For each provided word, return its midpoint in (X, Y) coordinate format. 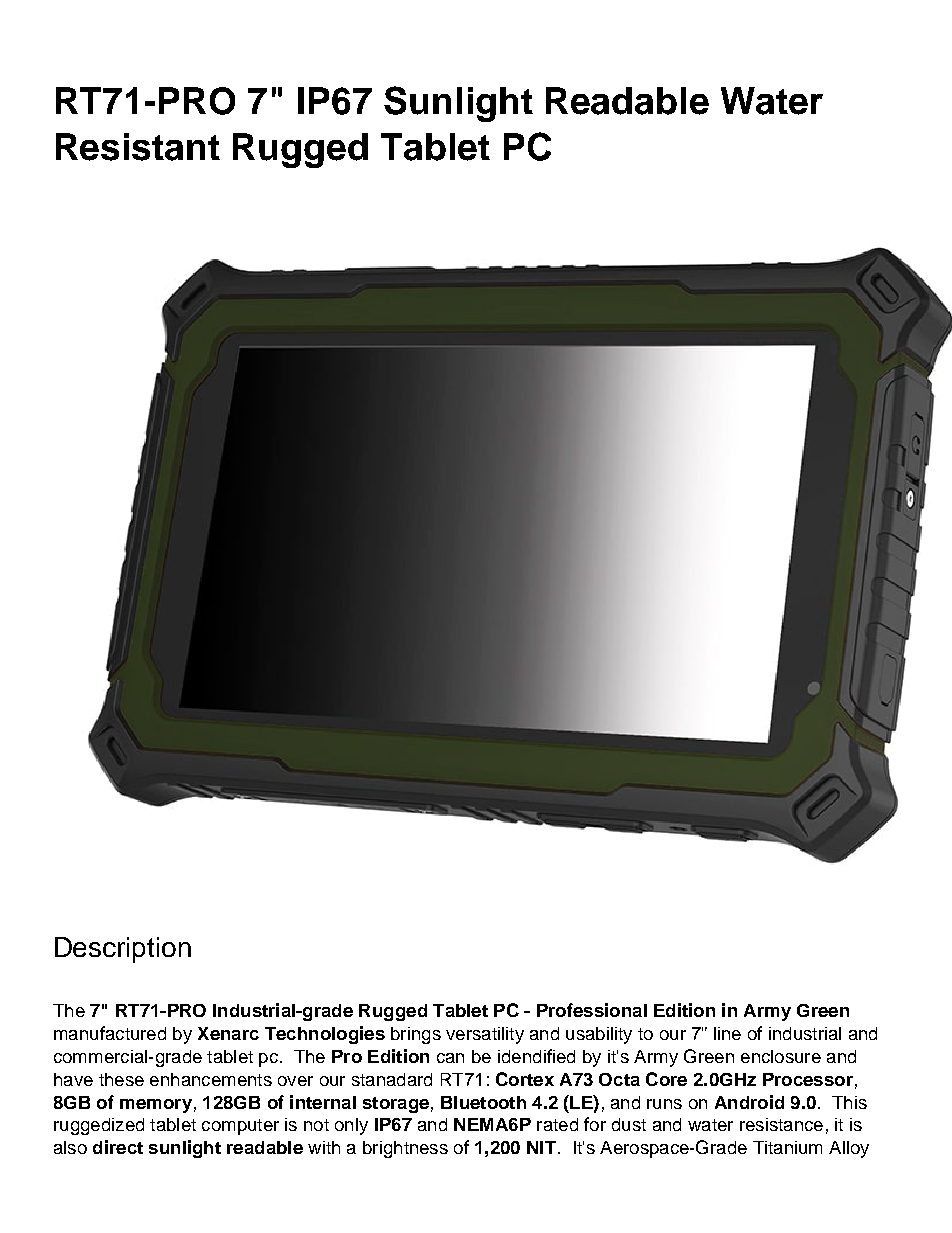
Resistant (138, 147)
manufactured (110, 1033)
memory (156, 1106)
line (727, 1033)
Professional (592, 1010)
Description (123, 950)
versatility (485, 1035)
